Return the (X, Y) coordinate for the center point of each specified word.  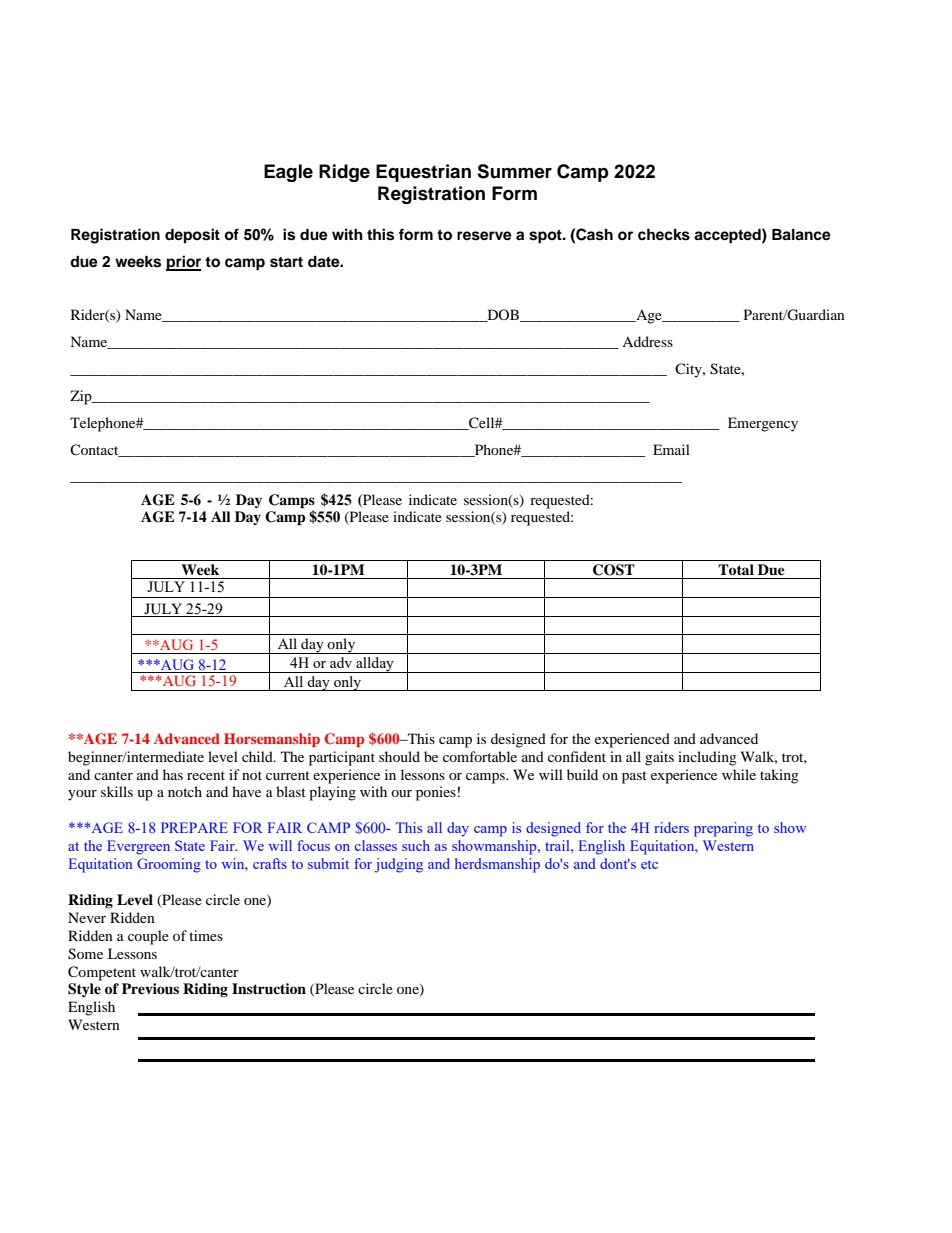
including (707, 758)
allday (375, 665)
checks (664, 235)
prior (183, 263)
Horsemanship (272, 740)
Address (647, 341)
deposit (192, 236)
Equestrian (423, 173)
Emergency (763, 424)
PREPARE (194, 827)
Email (671, 449)
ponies (436, 793)
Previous (150, 988)
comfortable (480, 756)
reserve (484, 236)
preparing (723, 829)
